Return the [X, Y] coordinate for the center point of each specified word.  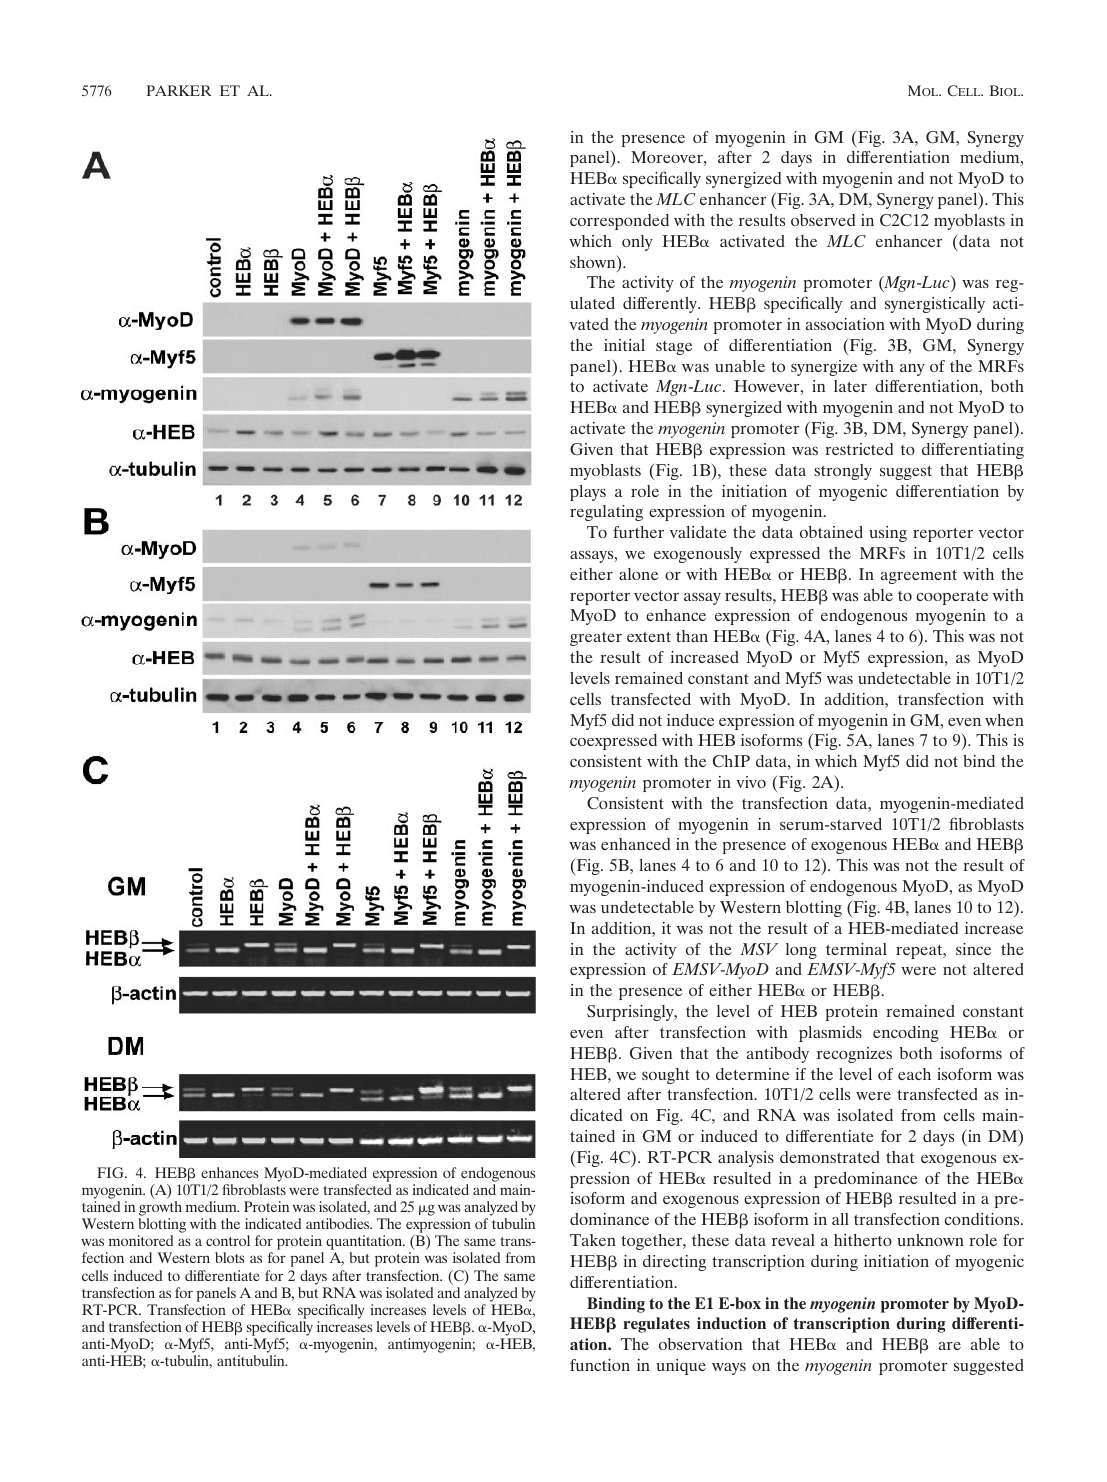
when [1004, 720]
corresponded [619, 222]
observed [823, 220]
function [600, 1365]
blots [230, 1257]
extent [649, 637]
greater [596, 639]
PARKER [179, 90]
